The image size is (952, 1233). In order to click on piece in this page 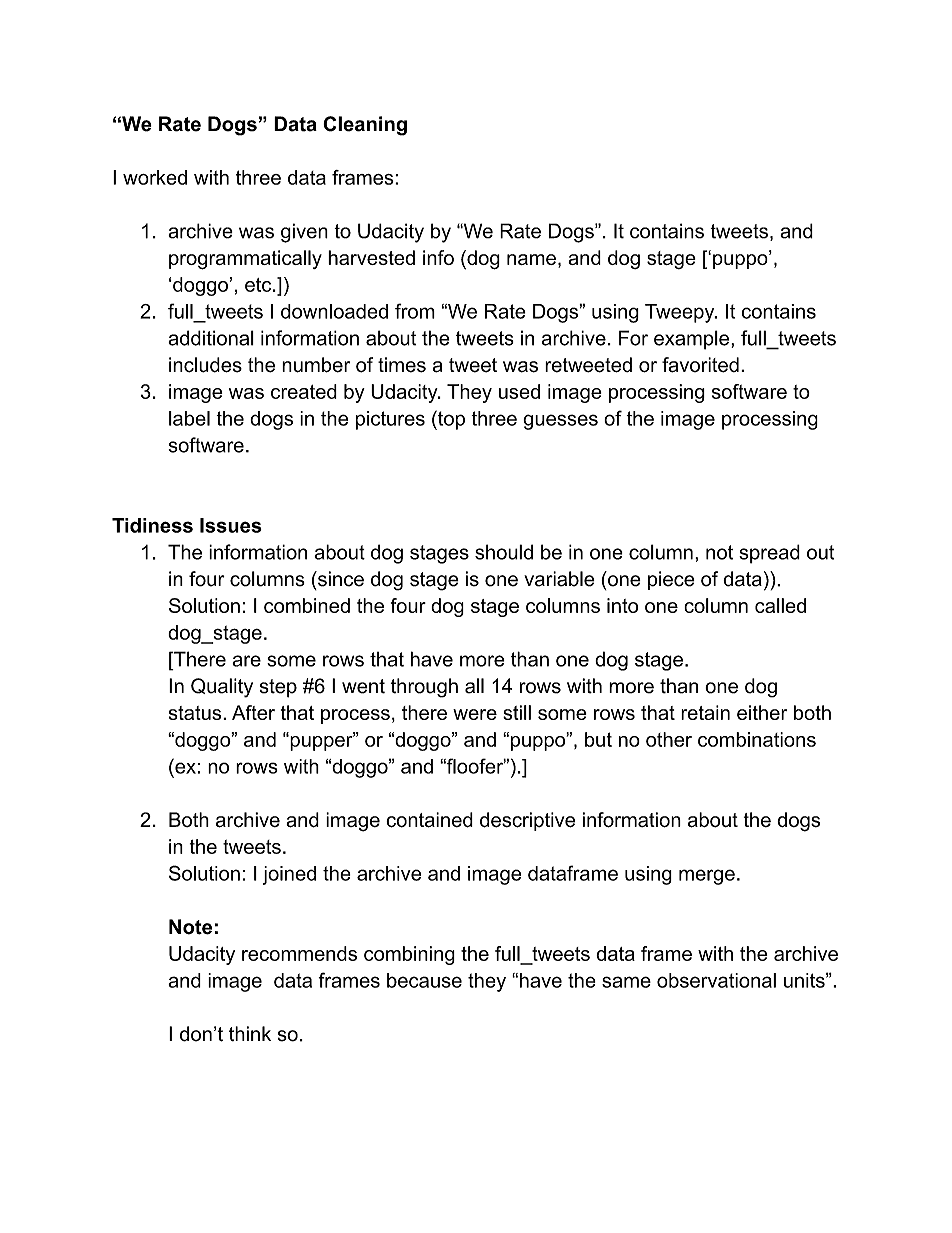, I will do `click(671, 580)`.
